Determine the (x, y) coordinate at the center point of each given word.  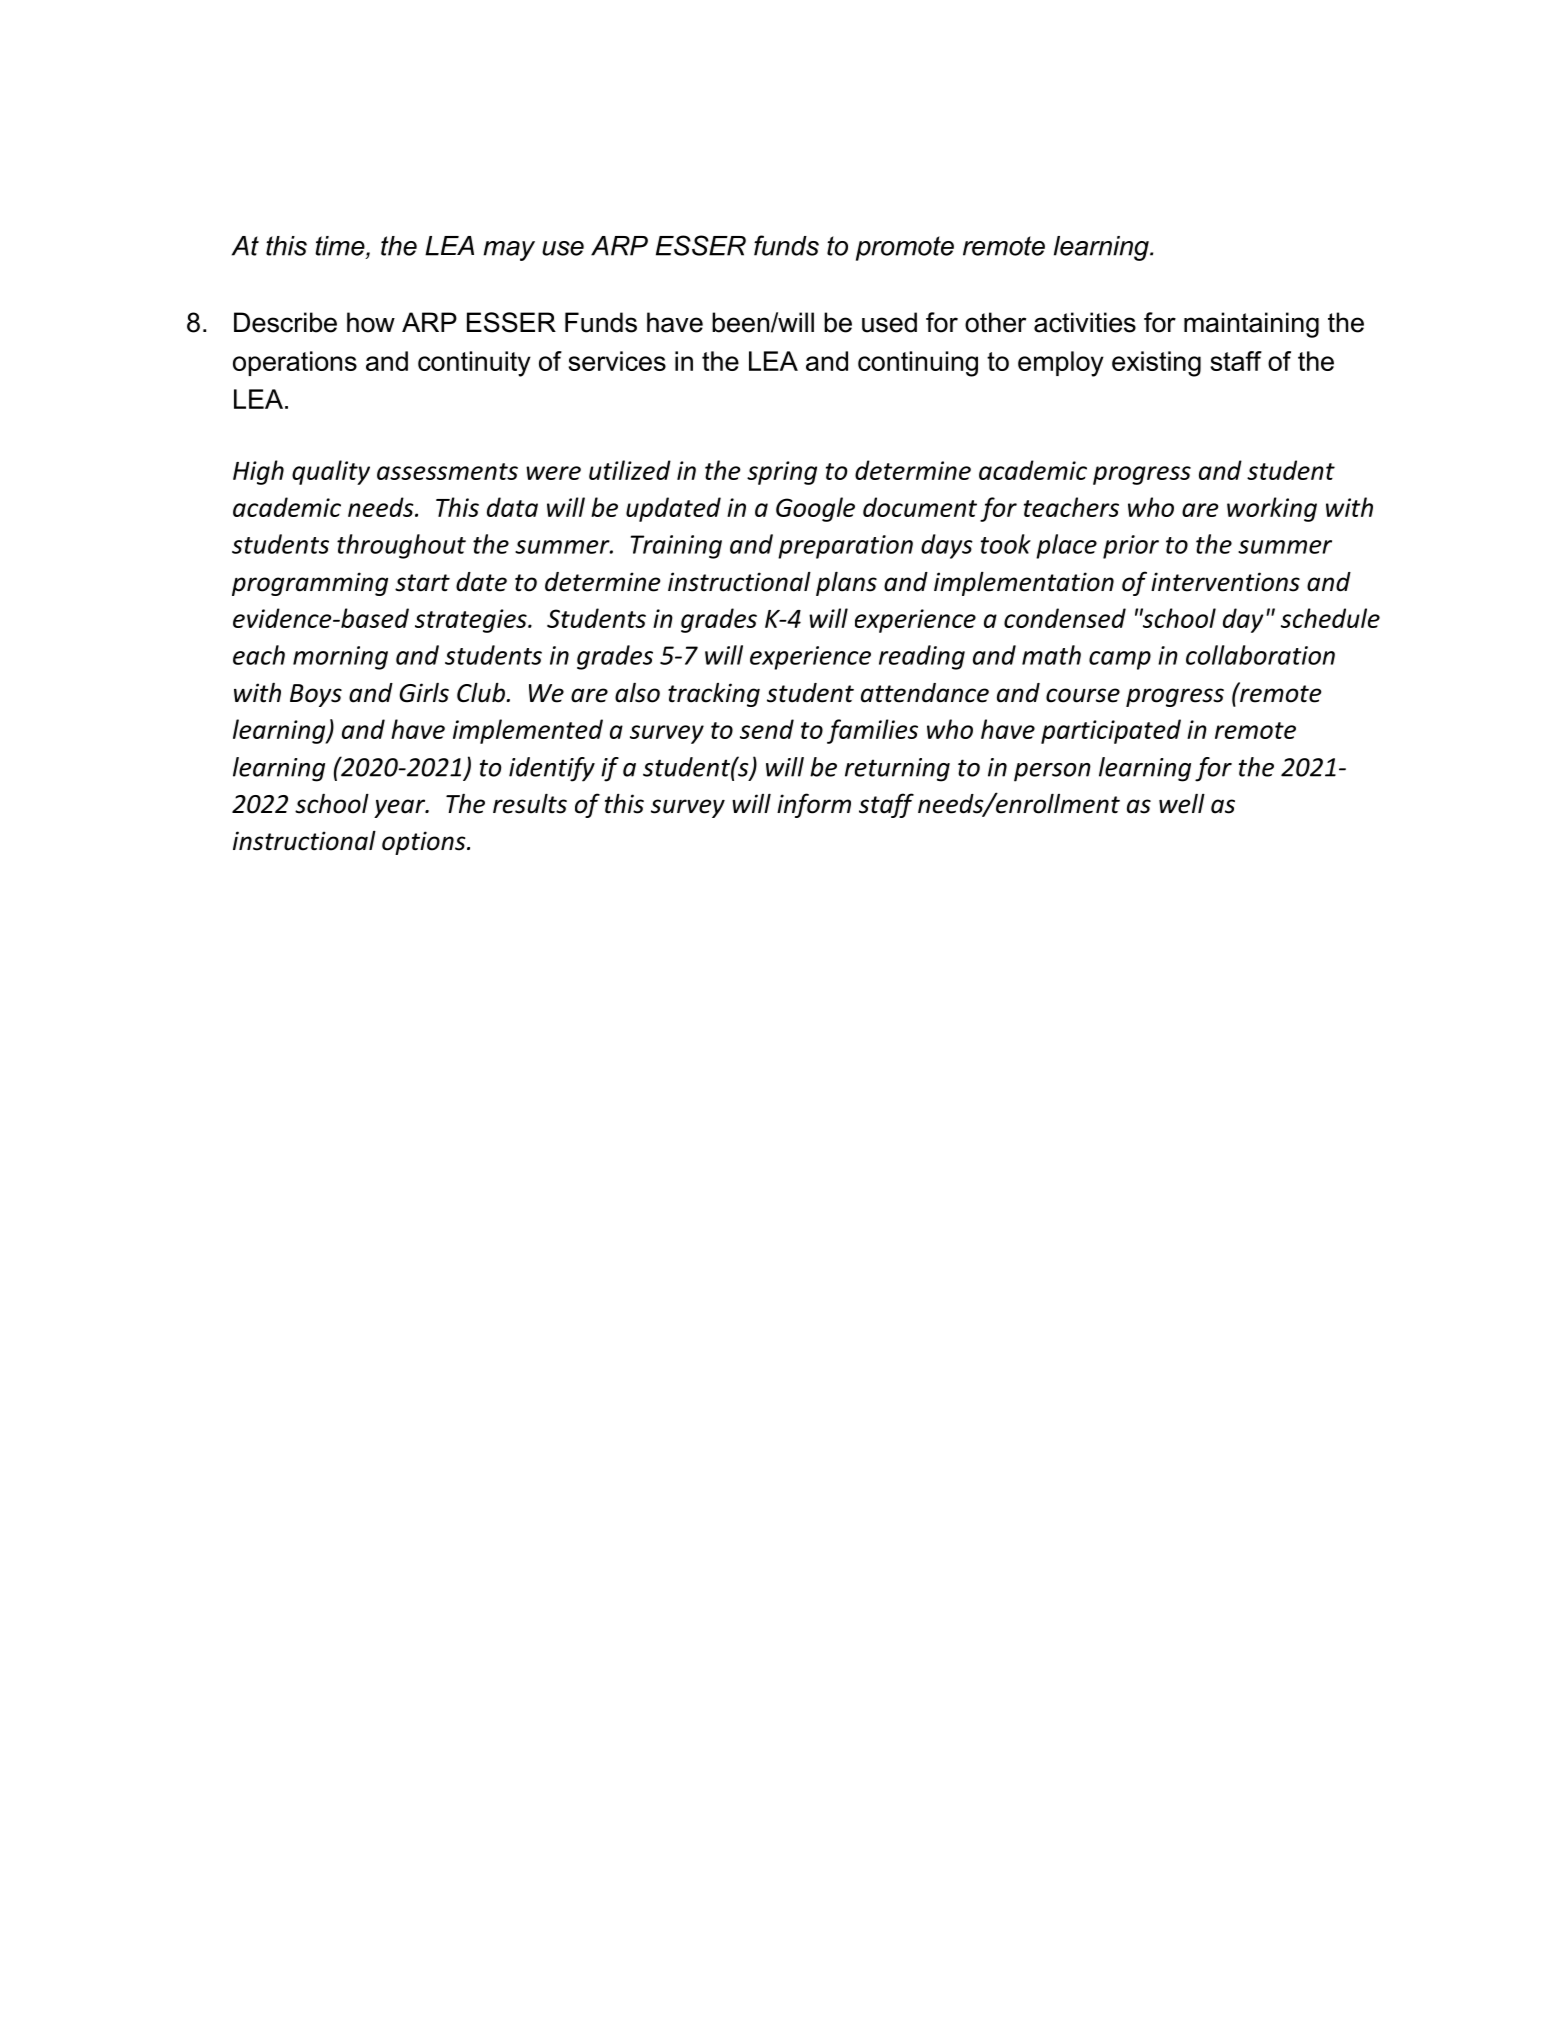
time (341, 247)
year (401, 808)
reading (922, 657)
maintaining (1251, 325)
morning (340, 658)
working (1272, 509)
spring (782, 473)
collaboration (1260, 655)
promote (905, 248)
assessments (447, 471)
